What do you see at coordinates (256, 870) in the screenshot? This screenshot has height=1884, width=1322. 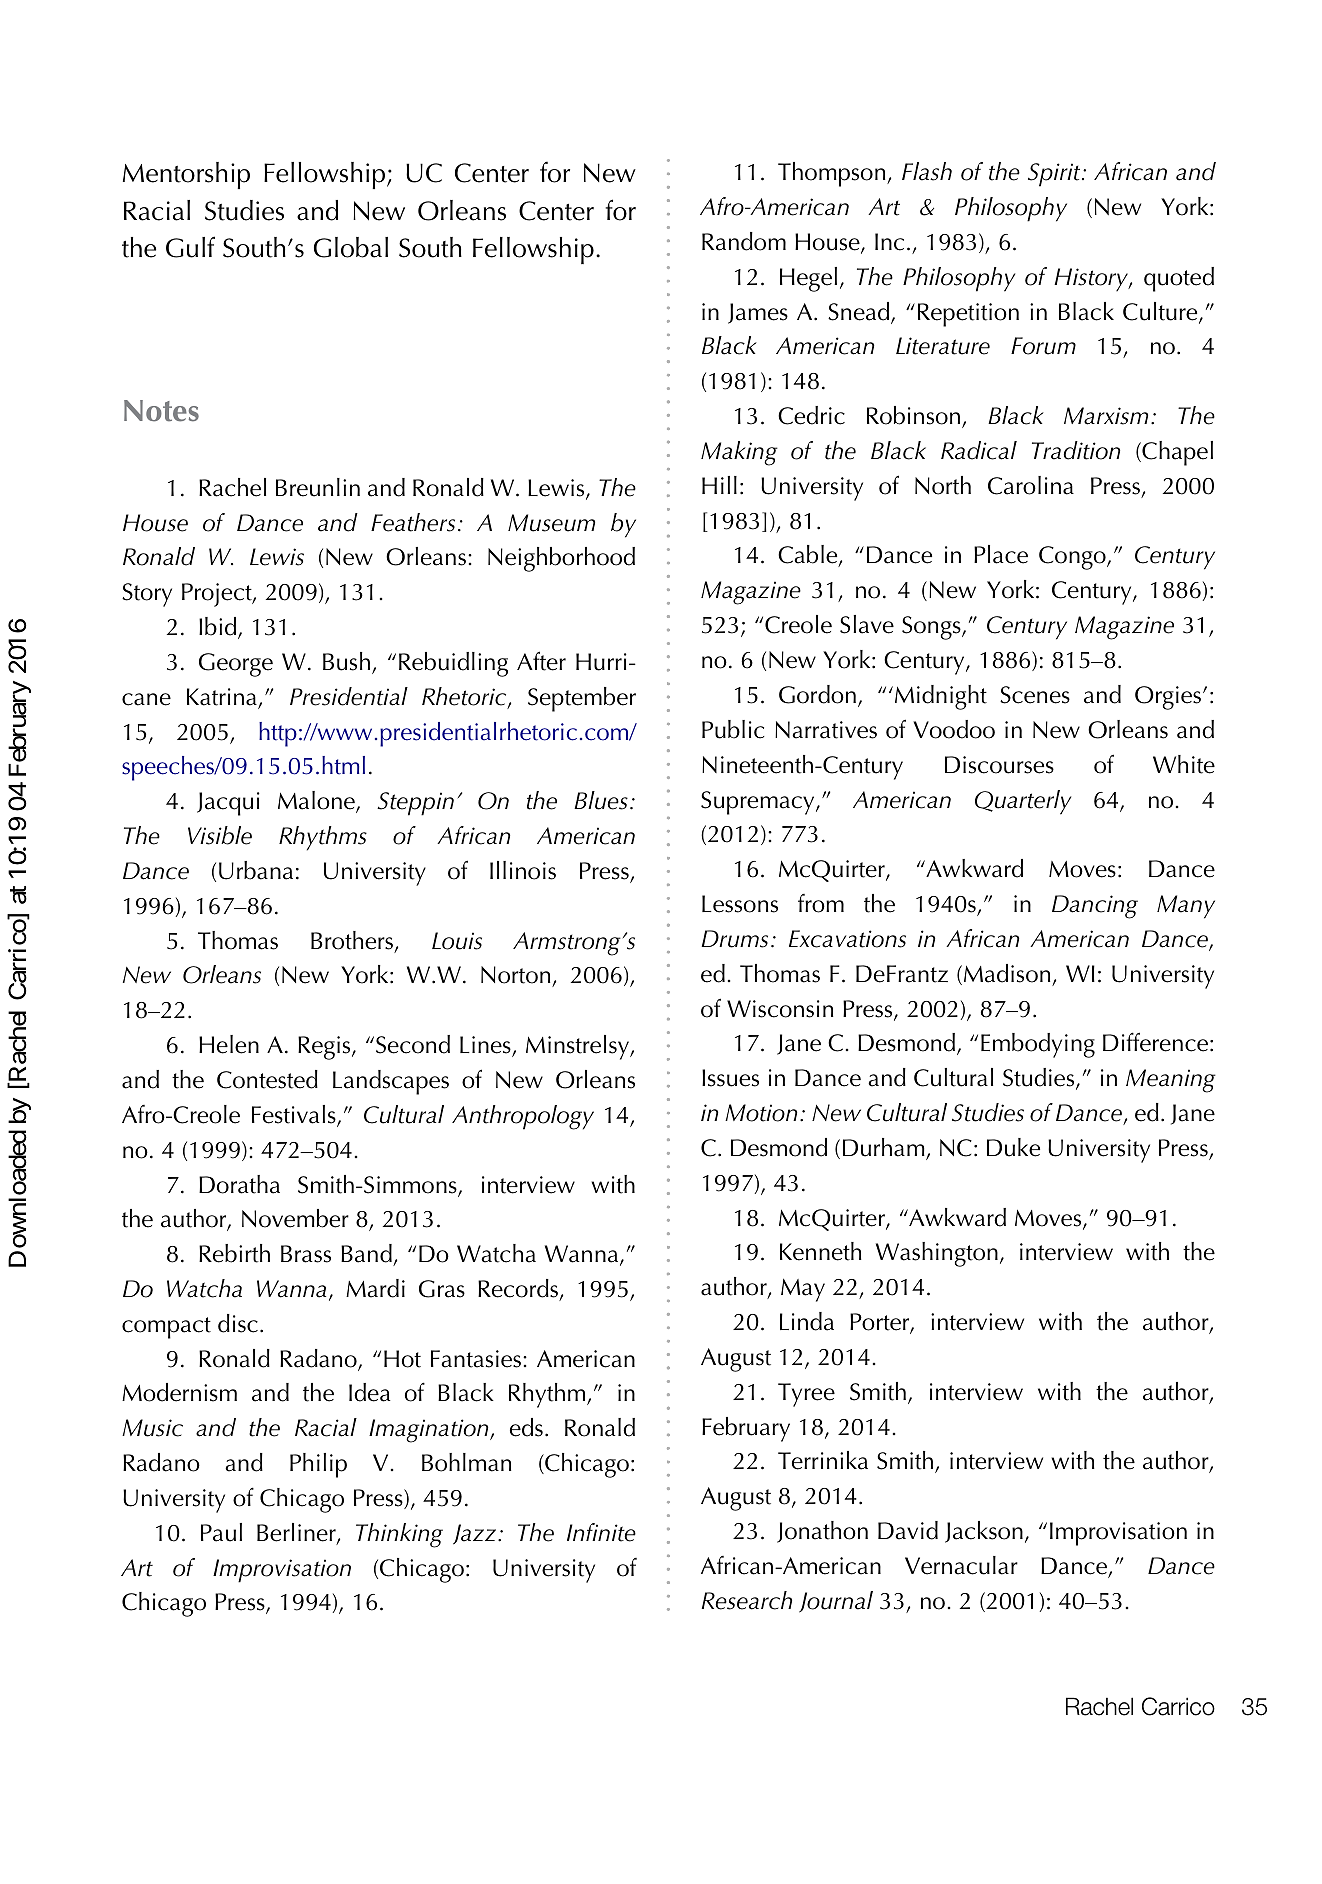 I see `Urbana` at bounding box center [256, 870].
